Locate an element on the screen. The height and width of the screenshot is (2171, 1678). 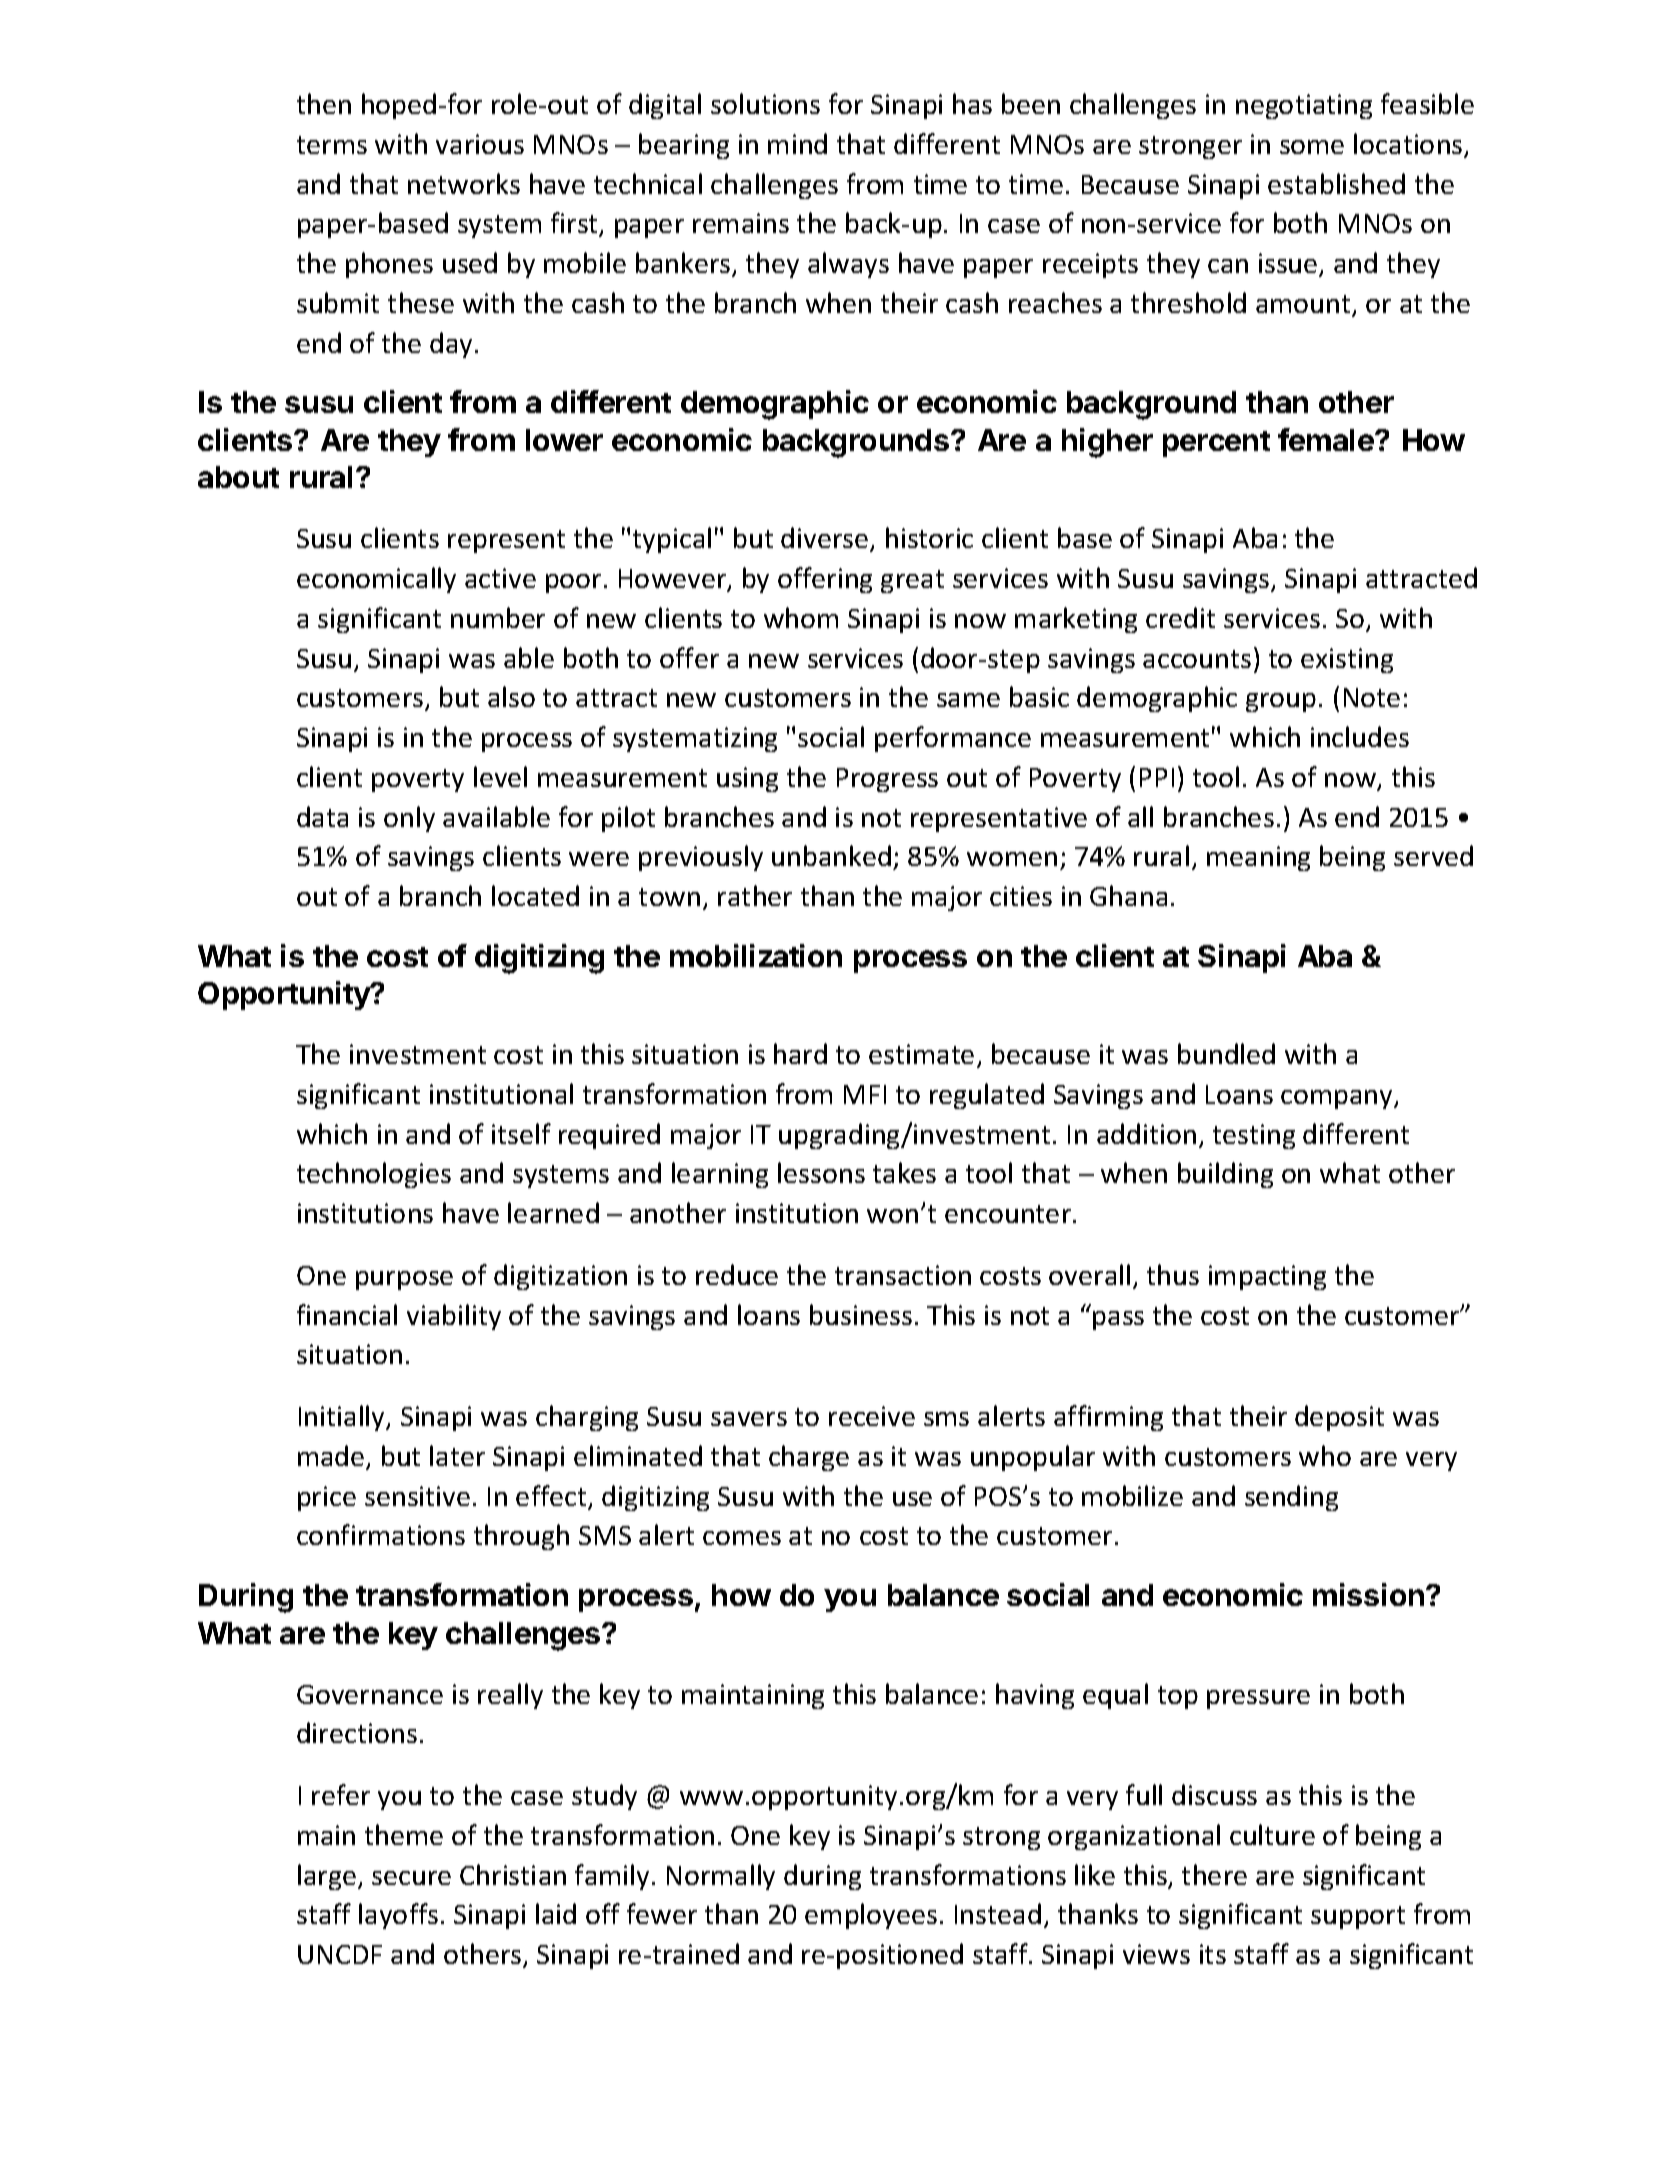
layoffs is located at coordinates (398, 1916).
